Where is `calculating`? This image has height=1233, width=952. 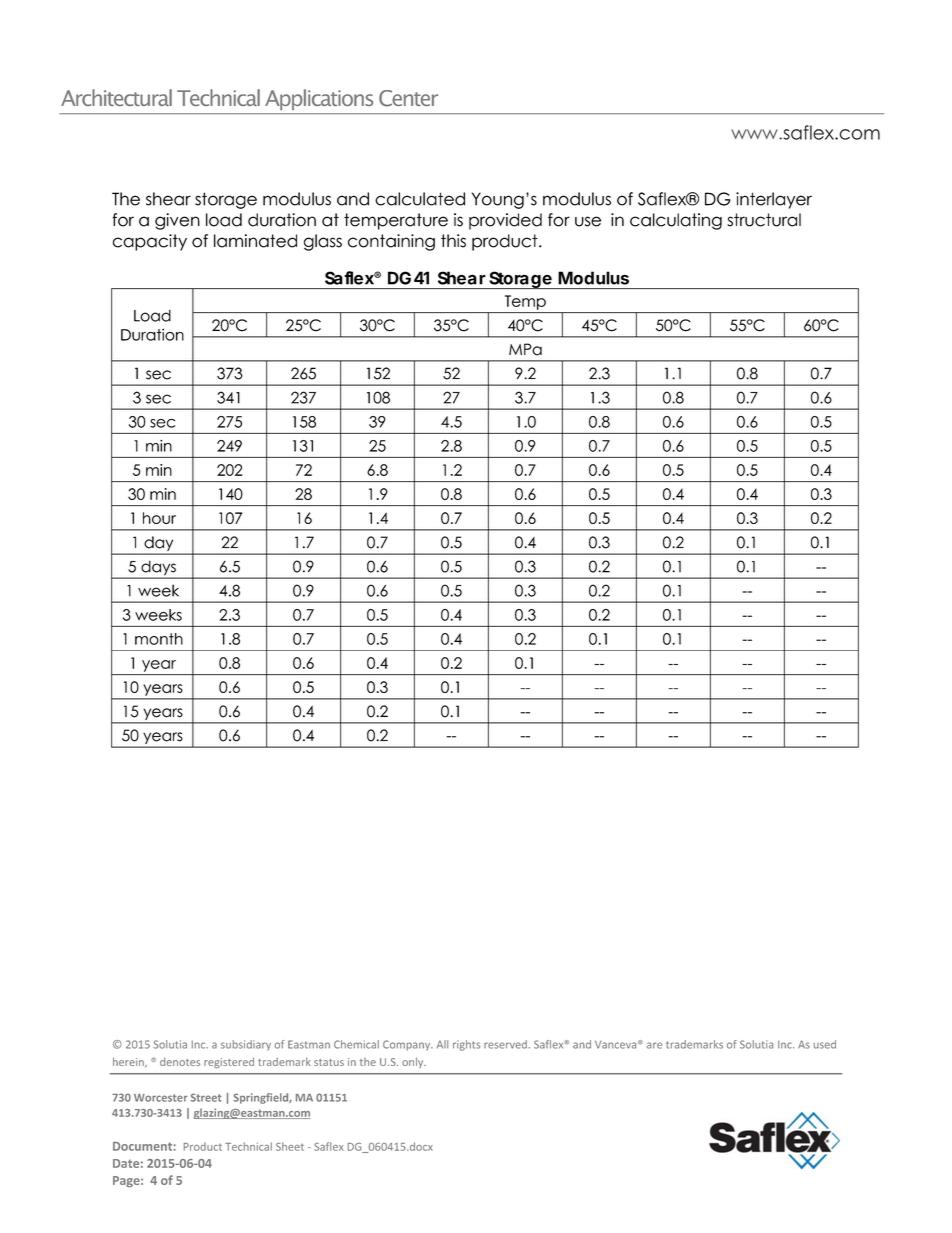 calculating is located at coordinates (676, 221).
